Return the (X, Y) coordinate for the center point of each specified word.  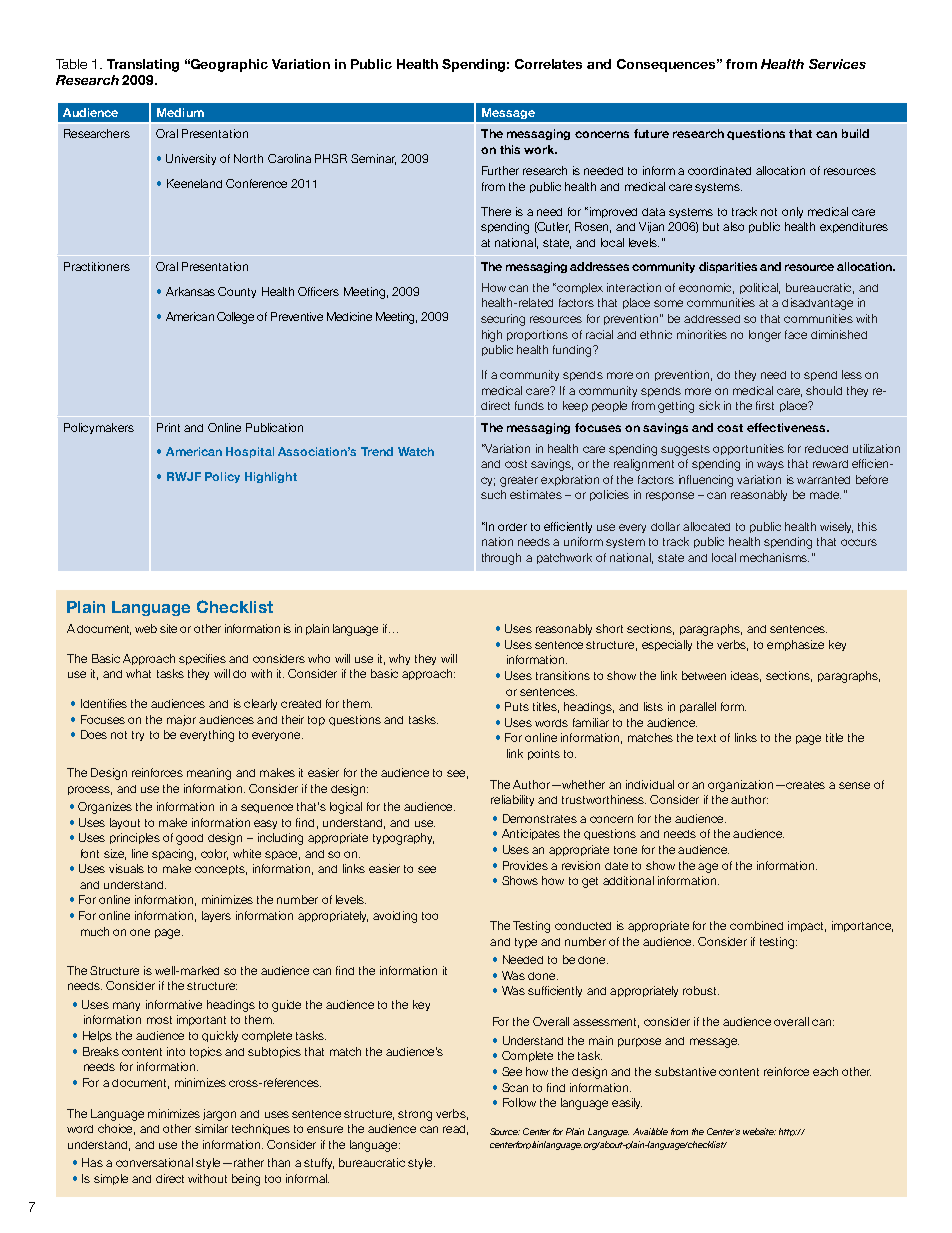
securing (503, 320)
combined (756, 925)
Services (837, 64)
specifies (202, 659)
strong (415, 1115)
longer (765, 336)
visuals (126, 868)
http (788, 1132)
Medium (180, 112)
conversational (154, 1162)
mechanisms (774, 557)
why (399, 659)
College (235, 318)
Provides (525, 865)
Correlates (548, 64)
